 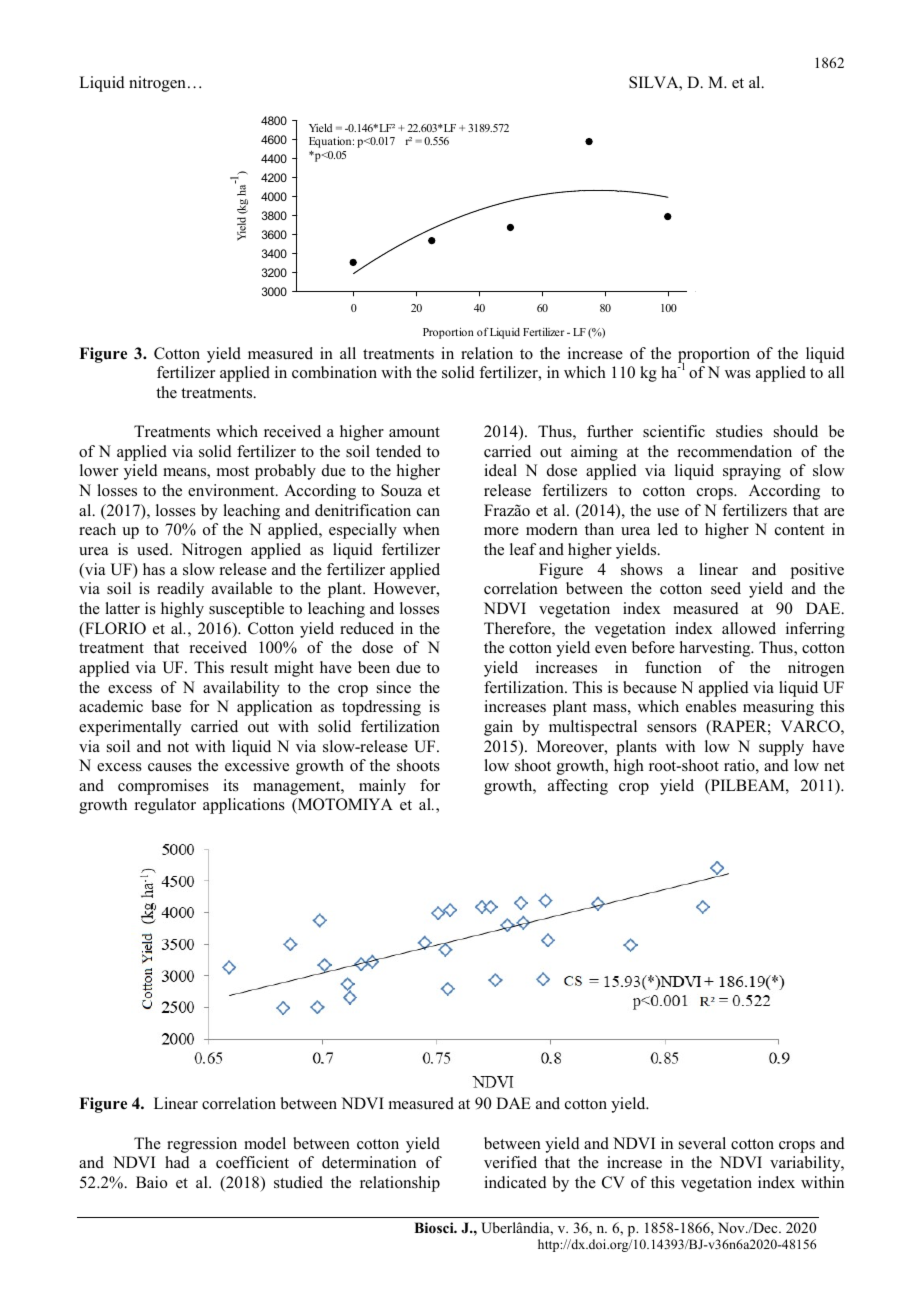 What do you see at coordinates (781, 748) in the page?
I see `supply` at bounding box center [781, 748].
